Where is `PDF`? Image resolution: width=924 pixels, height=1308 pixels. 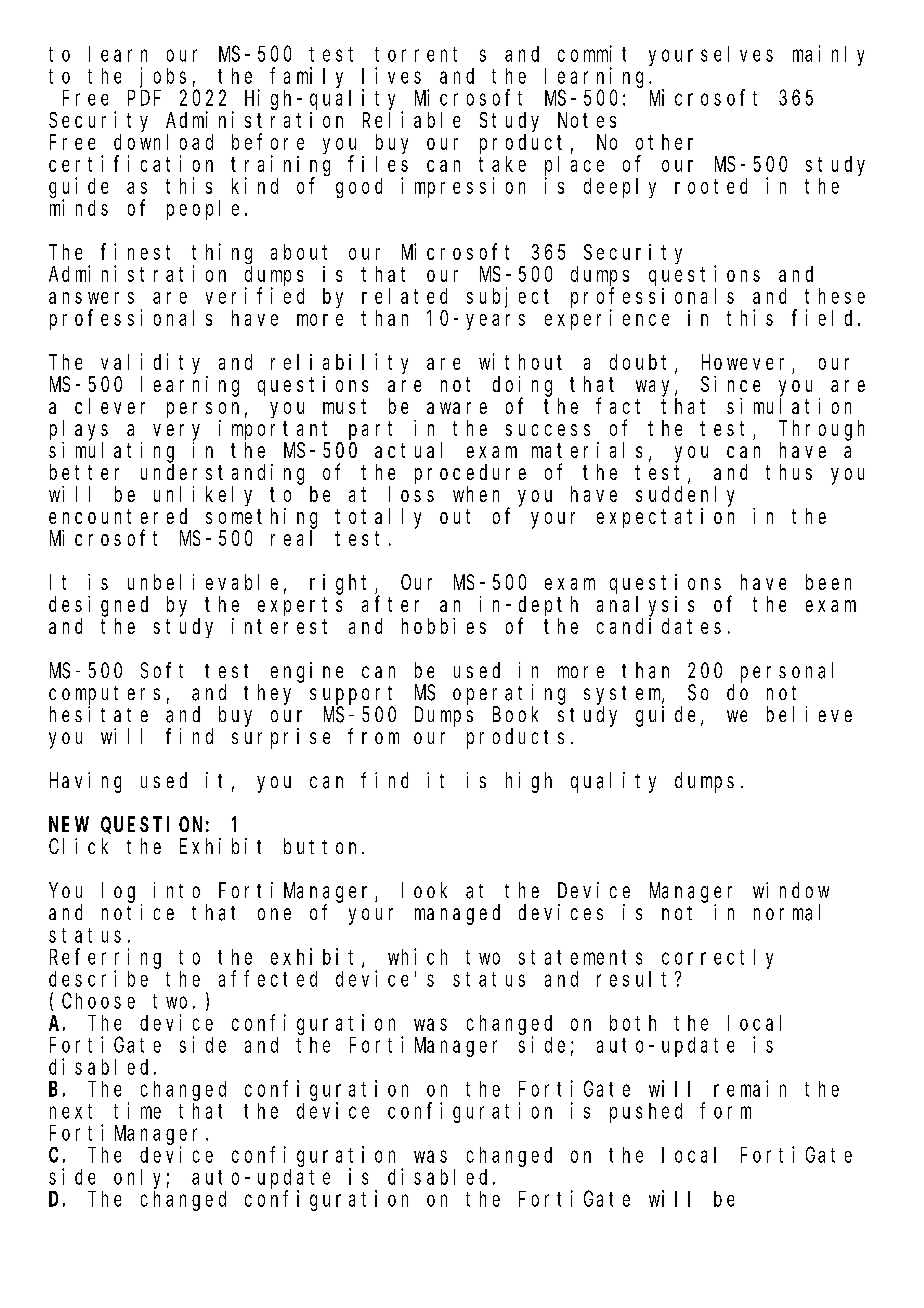 PDF is located at coordinates (144, 98).
